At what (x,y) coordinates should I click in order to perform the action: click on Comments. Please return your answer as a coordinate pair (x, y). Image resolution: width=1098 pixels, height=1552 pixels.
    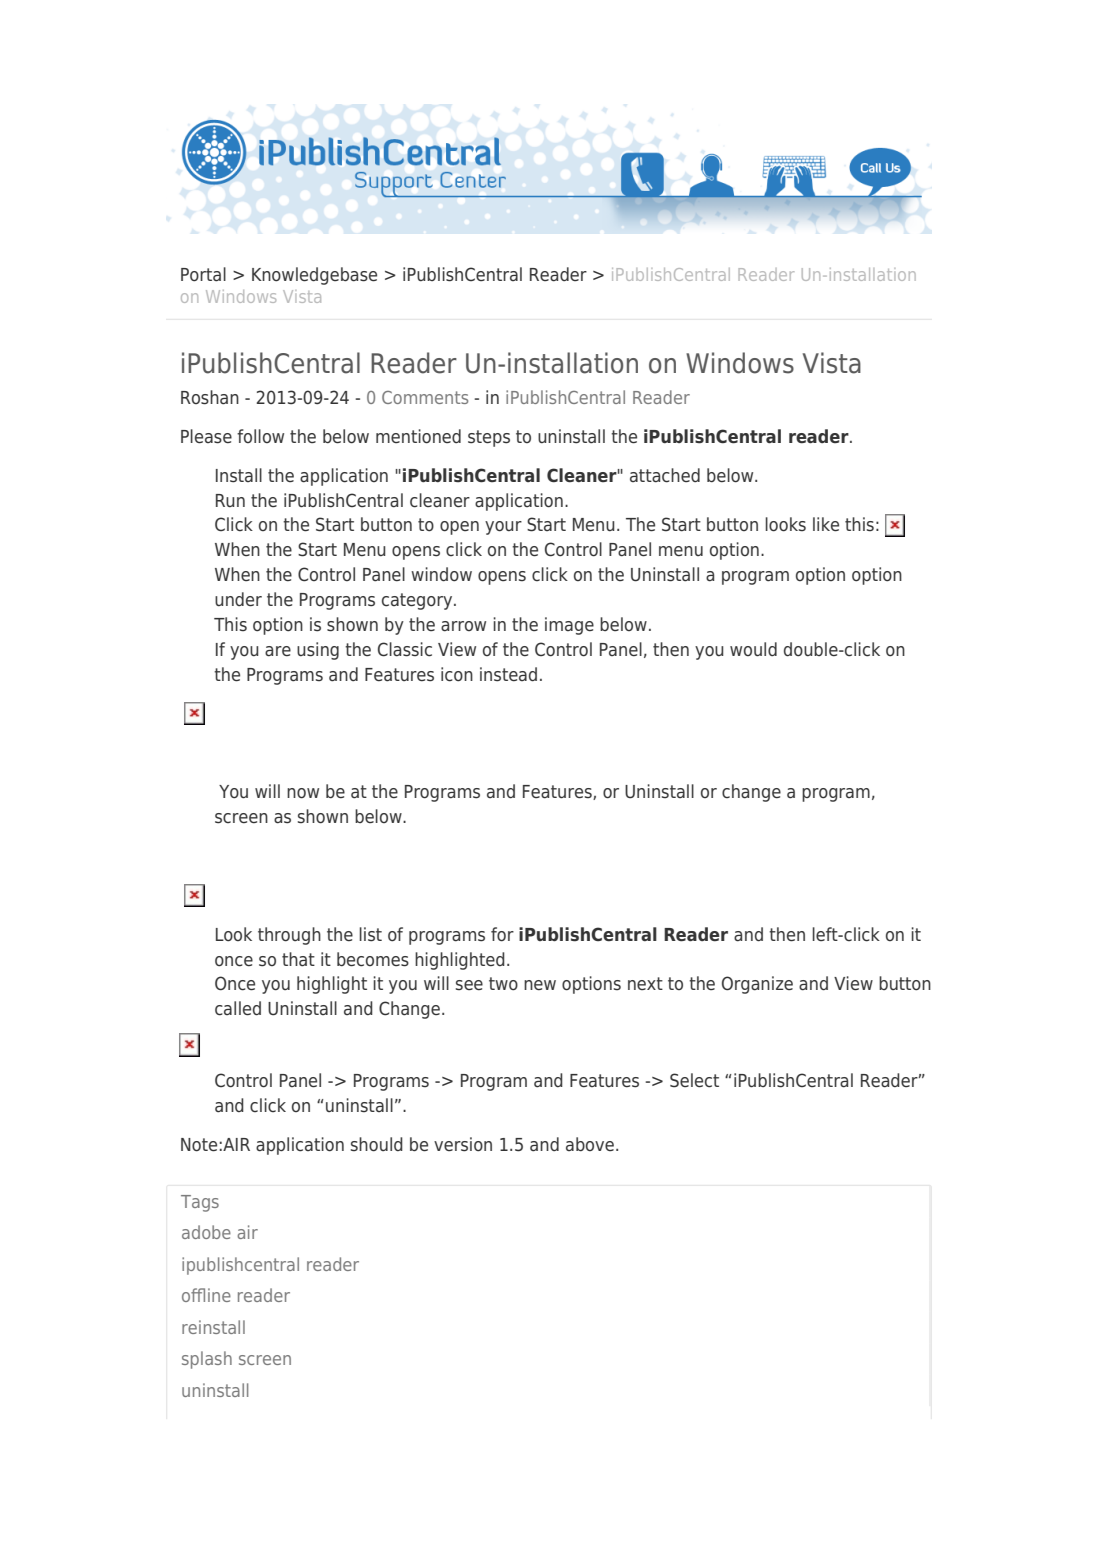
    Looking at the image, I should click on (425, 397).
